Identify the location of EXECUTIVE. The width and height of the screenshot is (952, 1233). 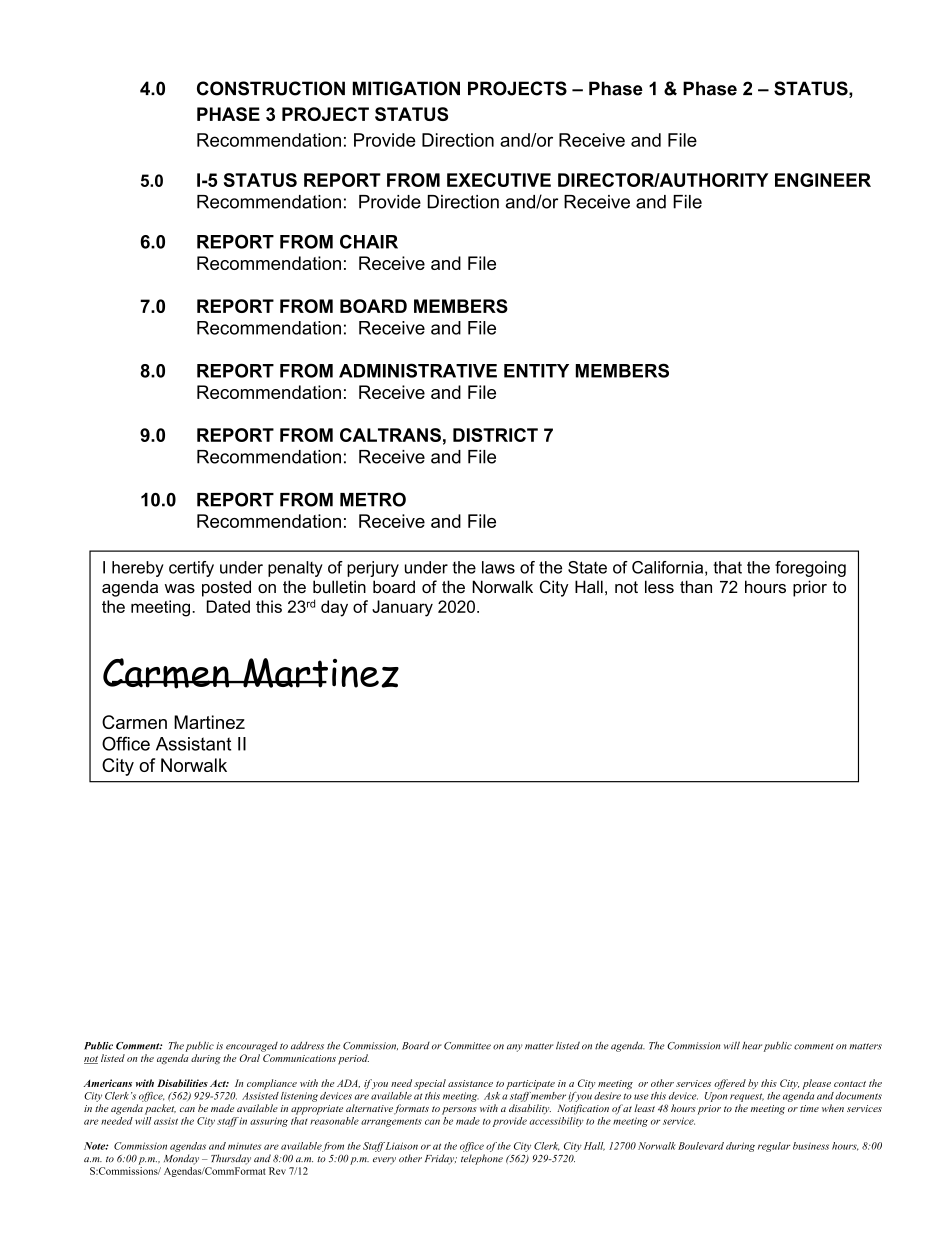
(499, 180).
